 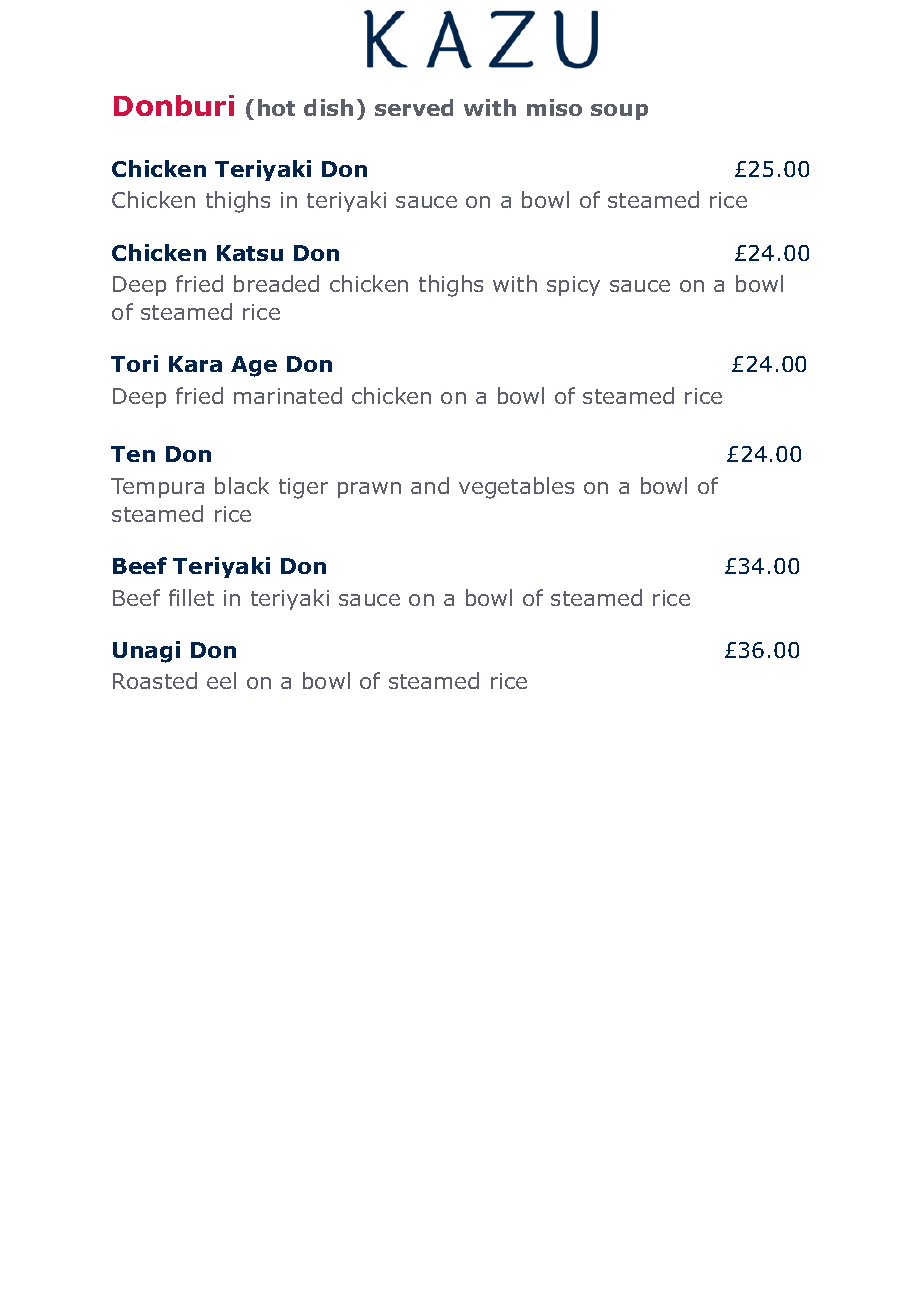 I want to click on served, so click(x=414, y=107).
